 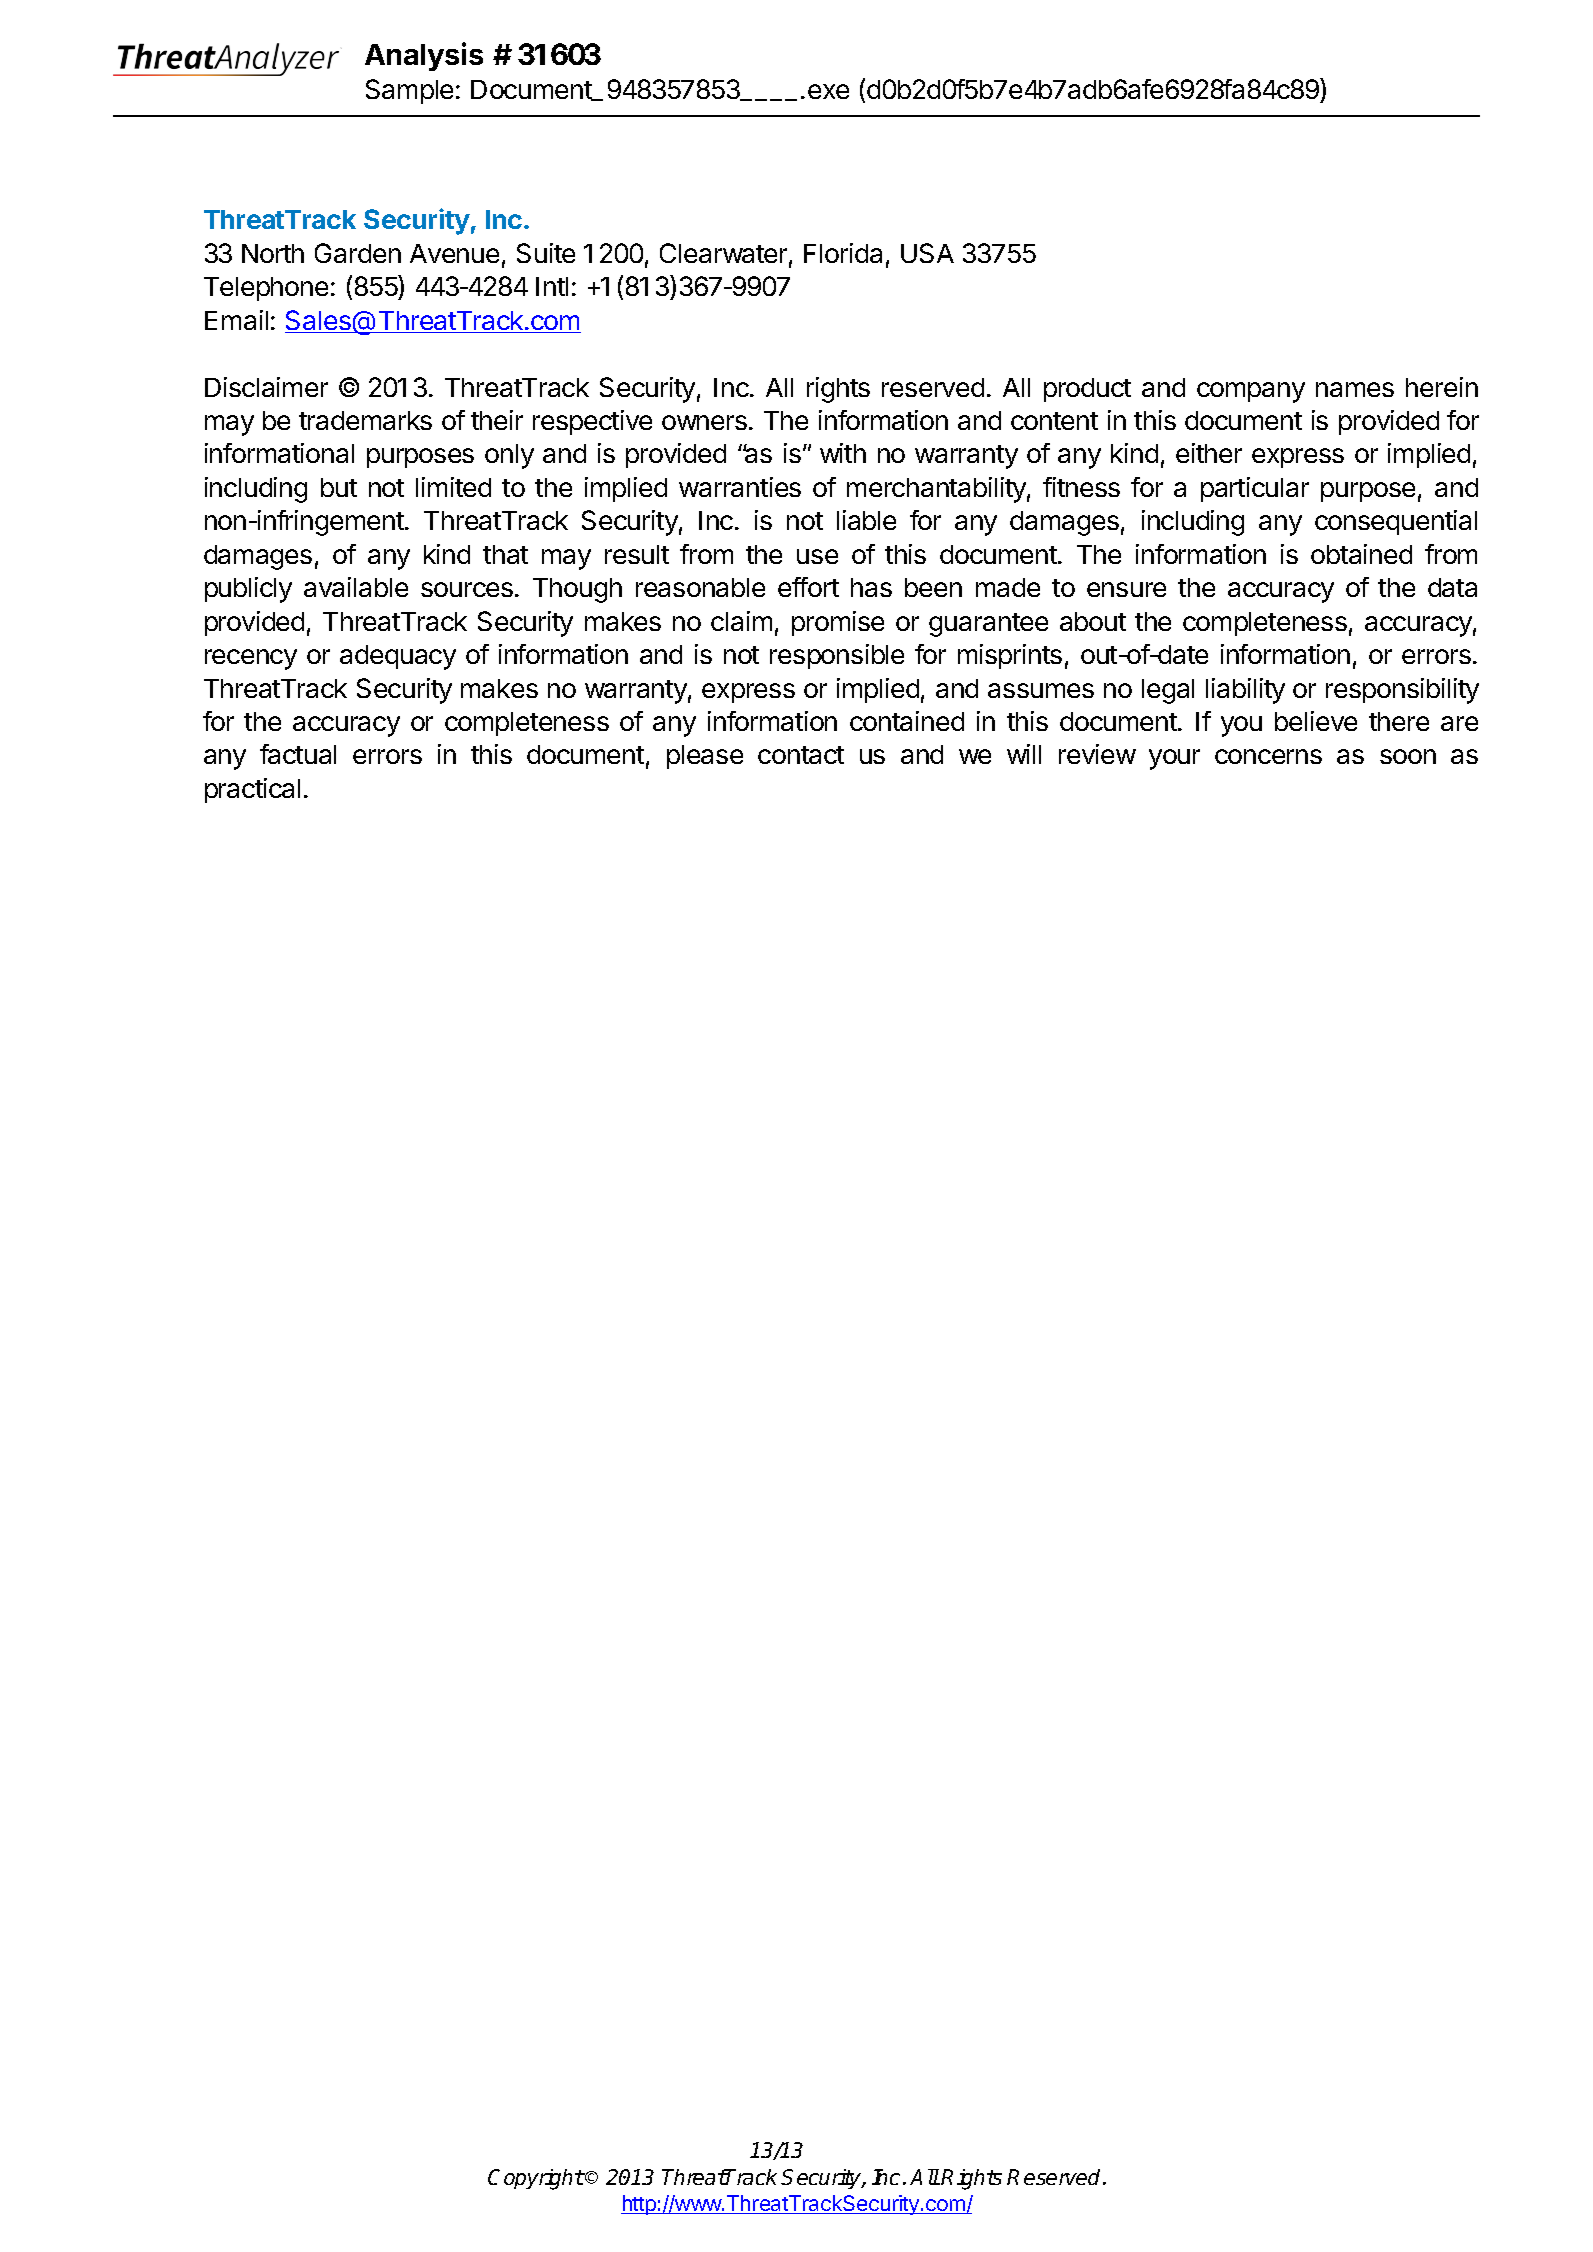 What do you see at coordinates (252, 790) in the screenshot?
I see `practical` at bounding box center [252, 790].
